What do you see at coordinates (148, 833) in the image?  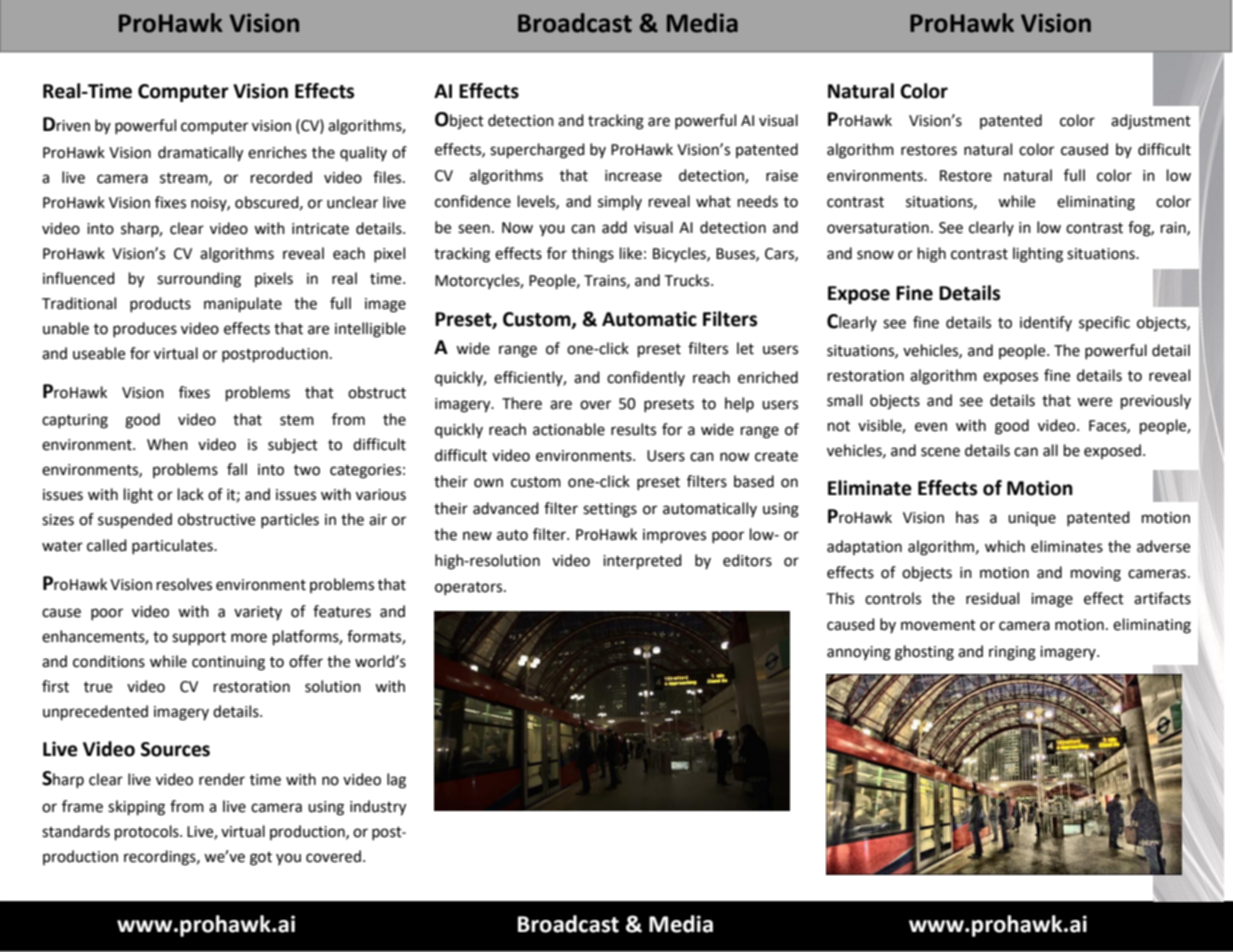 I see `protocols` at bounding box center [148, 833].
